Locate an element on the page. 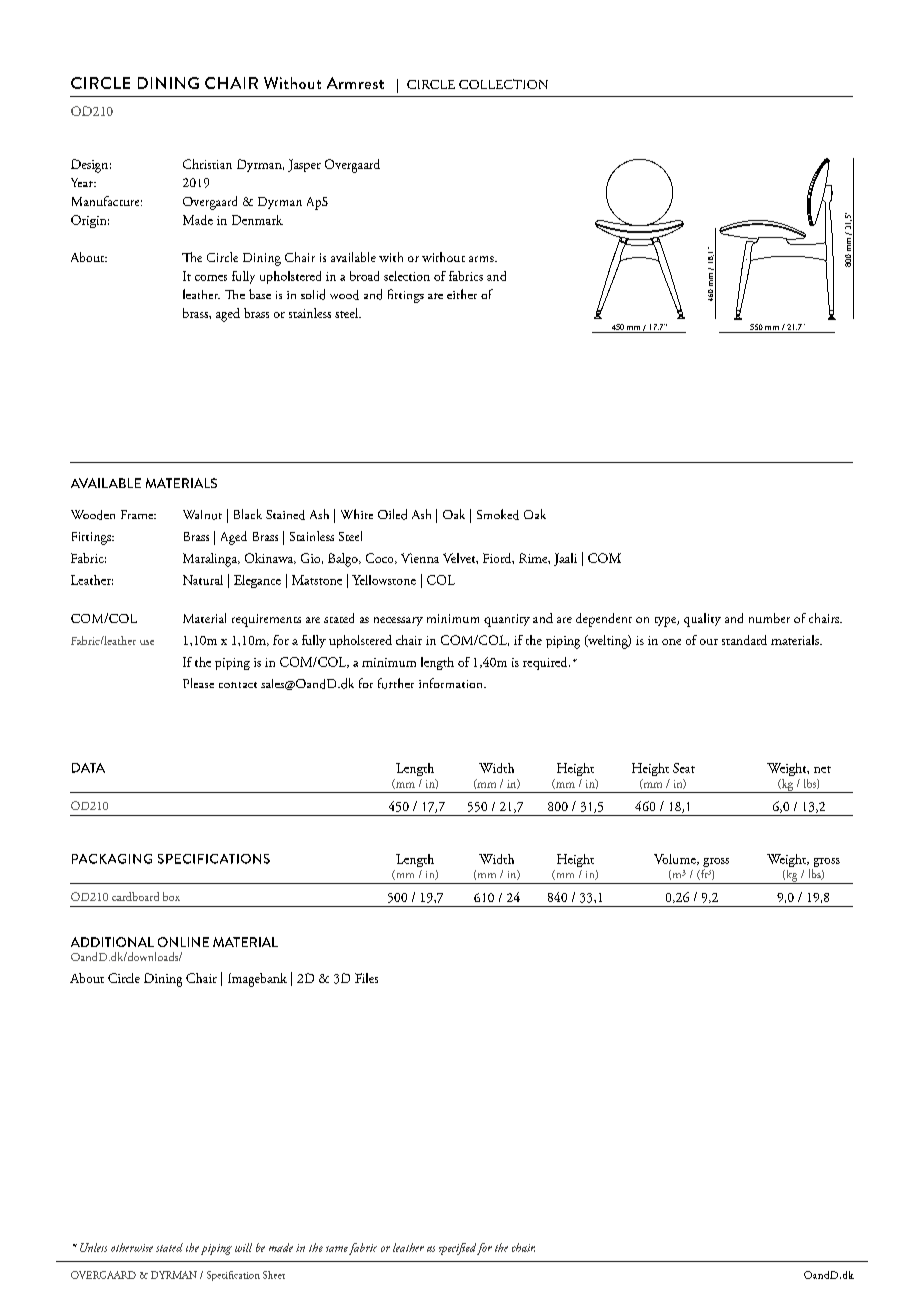 The height and width of the image is (1308, 924). arms is located at coordinates (482, 259).
